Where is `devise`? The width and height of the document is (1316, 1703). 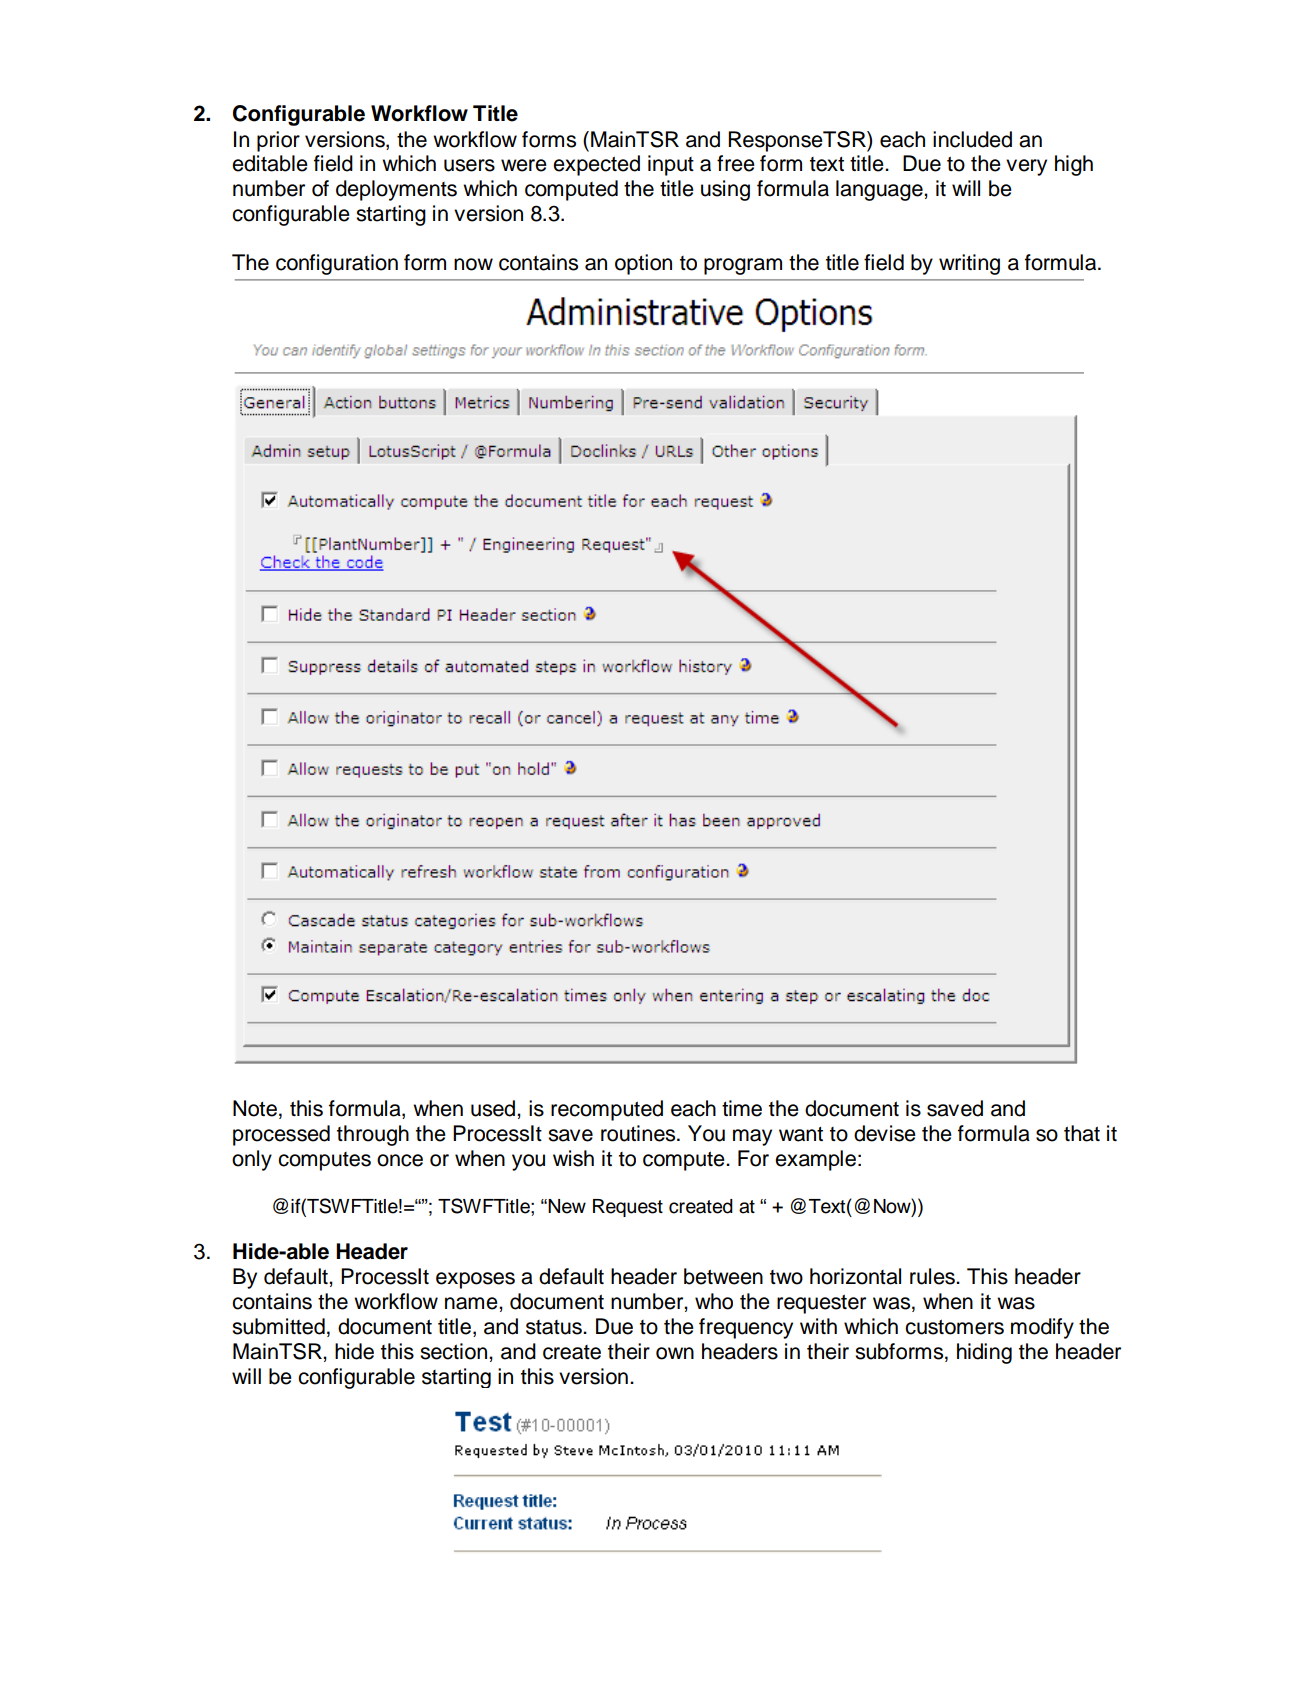
devise is located at coordinates (885, 1133).
